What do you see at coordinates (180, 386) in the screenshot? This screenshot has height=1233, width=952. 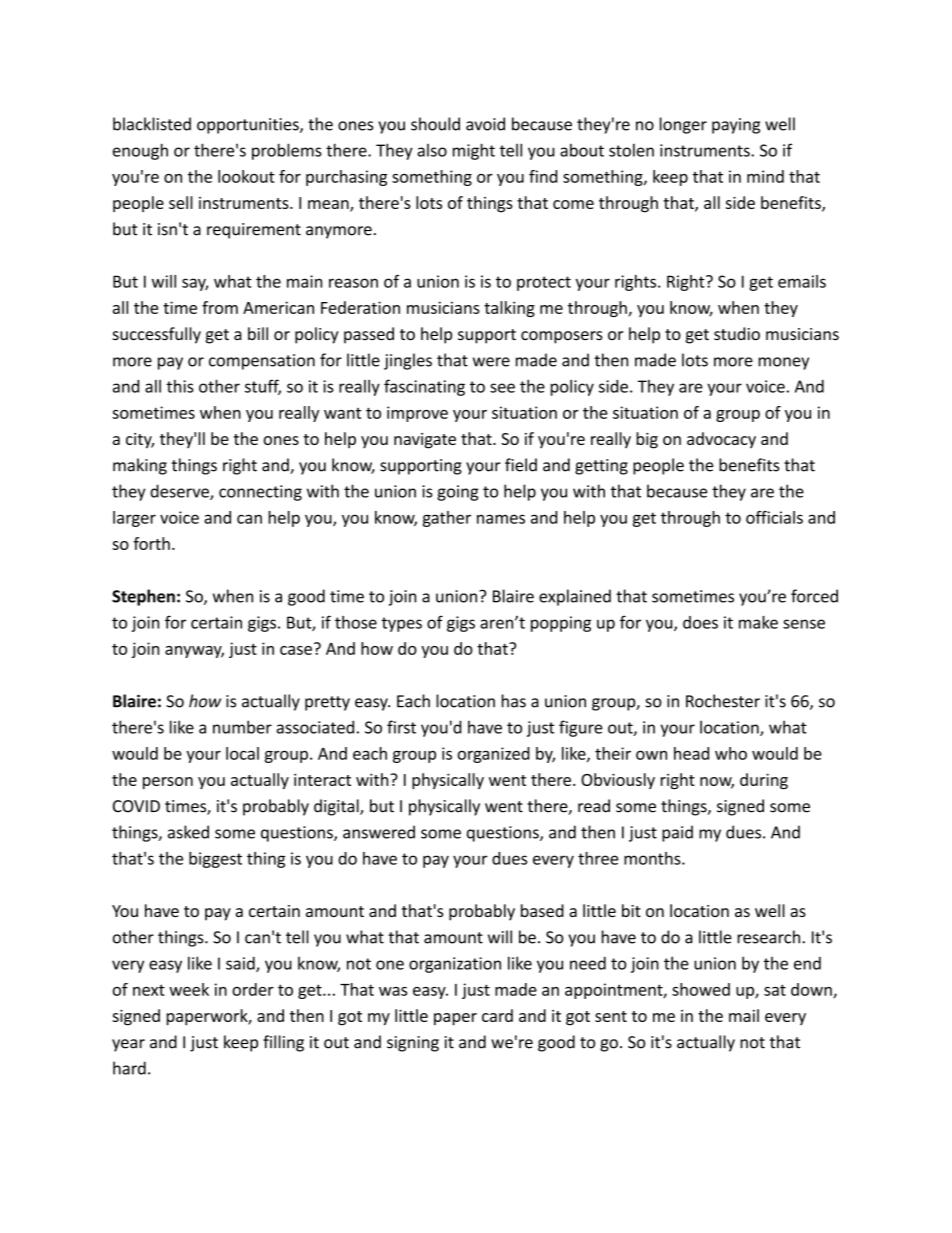 I see `this` at bounding box center [180, 386].
